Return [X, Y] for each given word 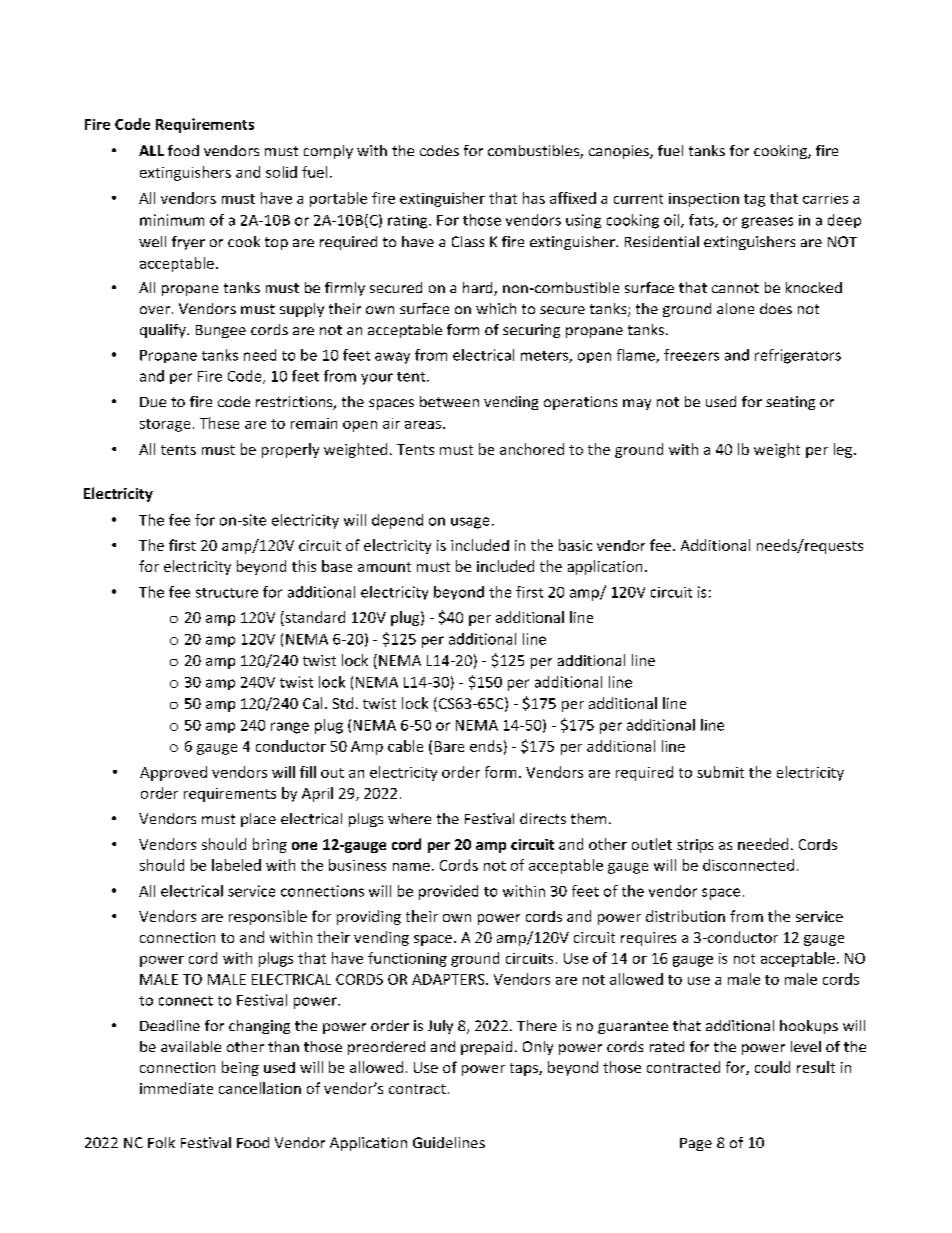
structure [227, 593]
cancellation [260, 1088]
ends [486, 746]
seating [790, 403]
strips [695, 846]
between [449, 401]
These [219, 423]
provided [448, 892]
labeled [236, 865]
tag [754, 200]
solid [281, 172]
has [534, 198]
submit [720, 772]
